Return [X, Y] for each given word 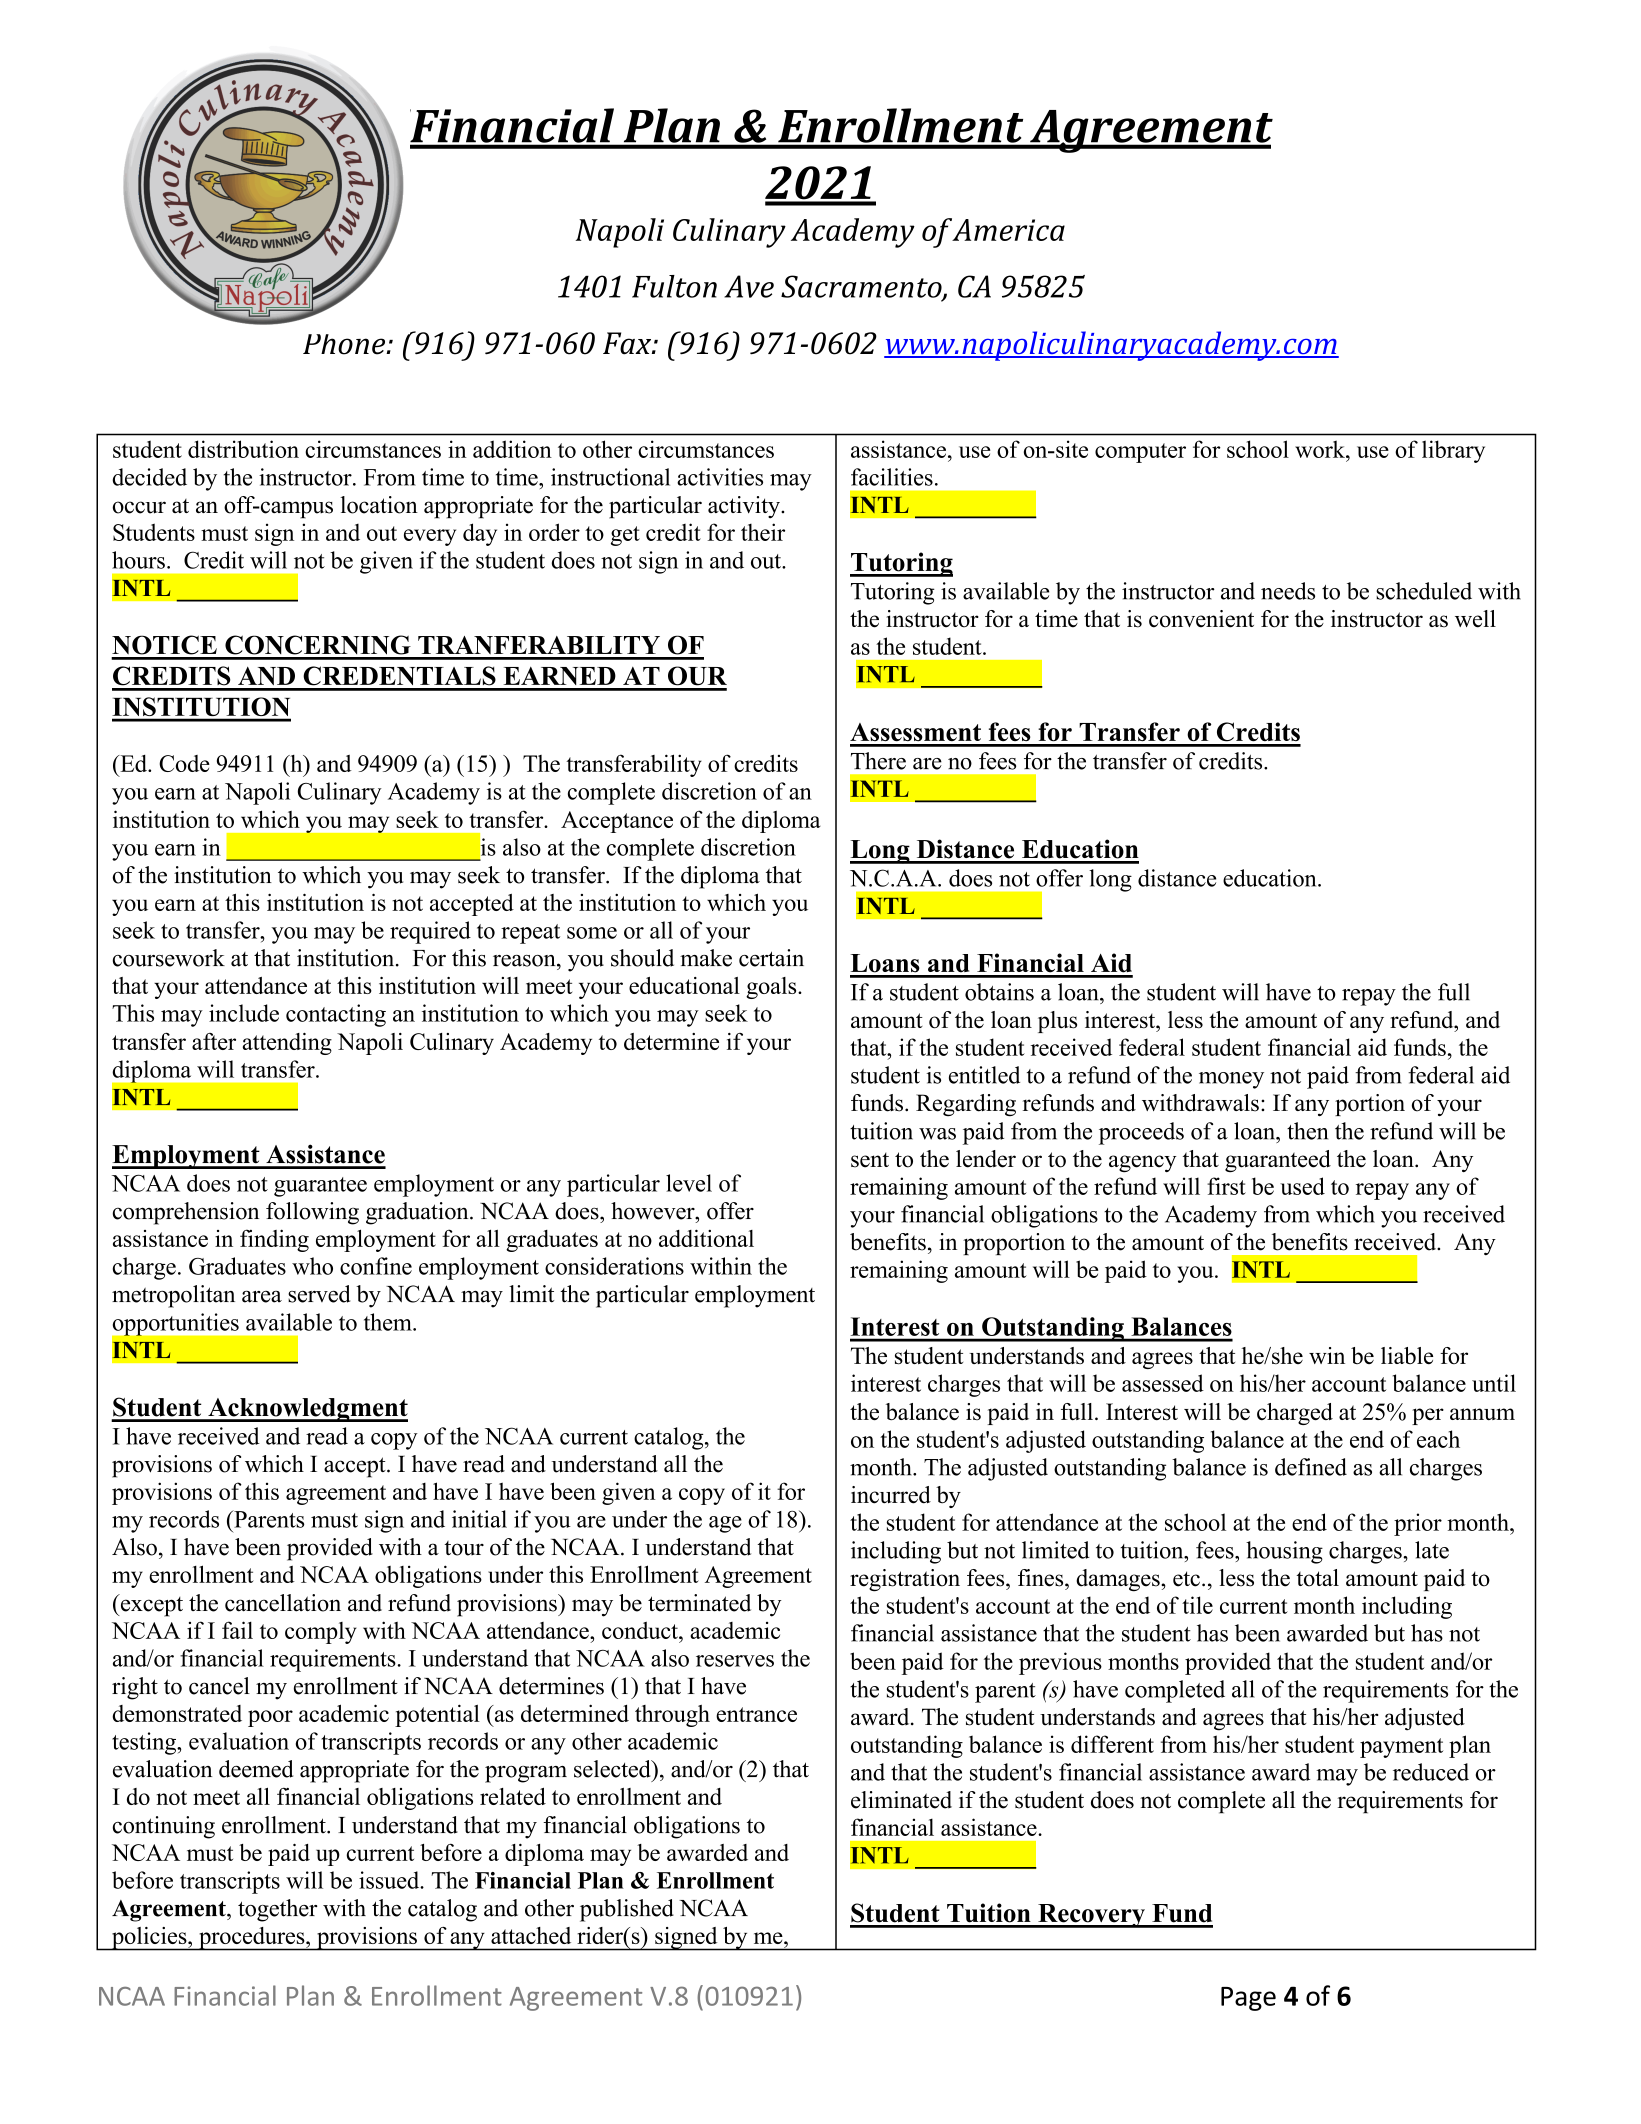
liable [1407, 1355]
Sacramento [862, 287]
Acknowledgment [307, 1410]
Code [184, 763]
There [878, 761]
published [627, 1910]
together [277, 1910]
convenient [1201, 619]
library [1453, 451]
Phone [345, 344]
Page [1248, 1999]
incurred [891, 1495]
